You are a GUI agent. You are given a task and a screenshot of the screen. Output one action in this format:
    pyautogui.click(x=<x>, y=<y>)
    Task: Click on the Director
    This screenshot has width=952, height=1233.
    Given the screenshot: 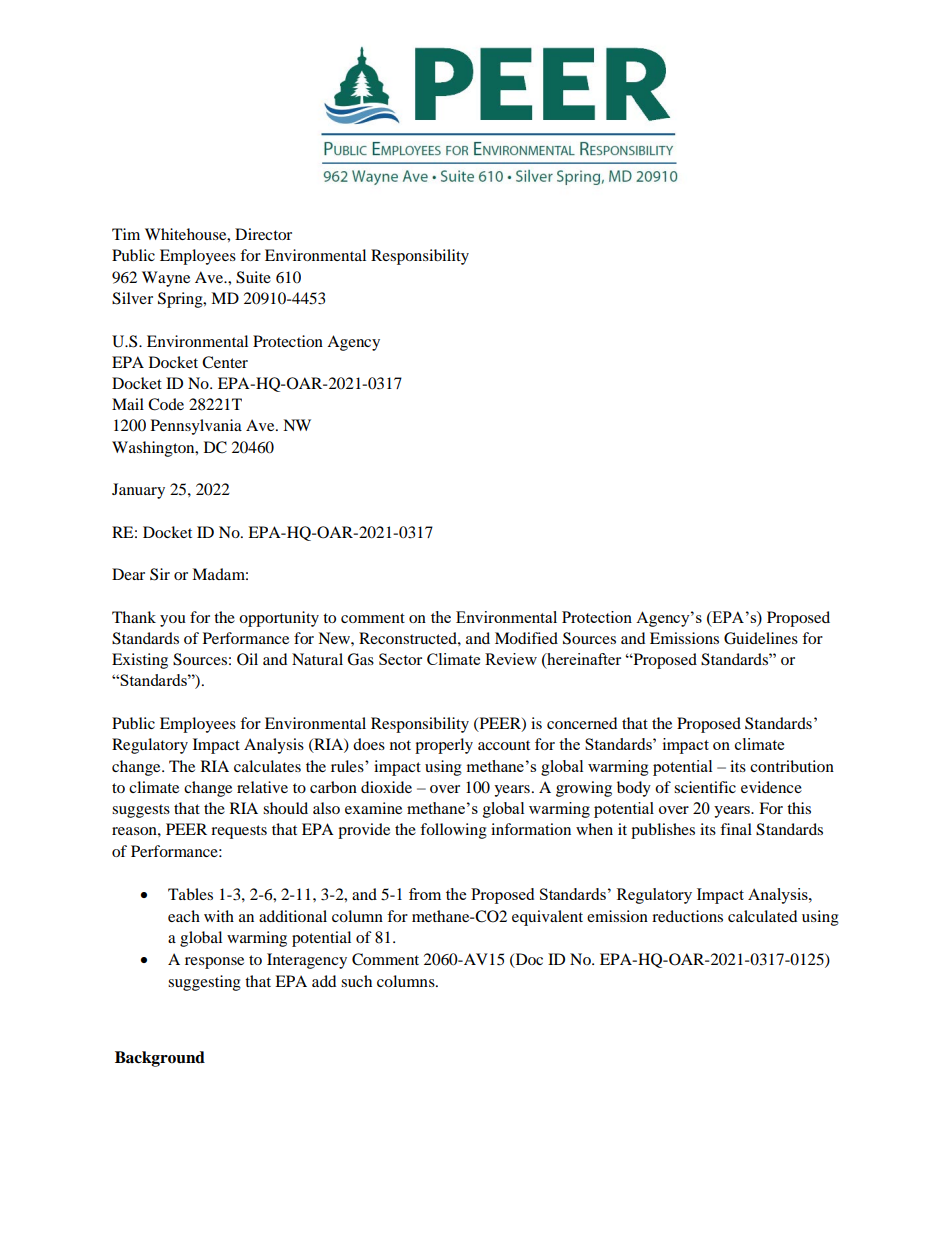 What is the action you would take?
    pyautogui.click(x=263, y=234)
